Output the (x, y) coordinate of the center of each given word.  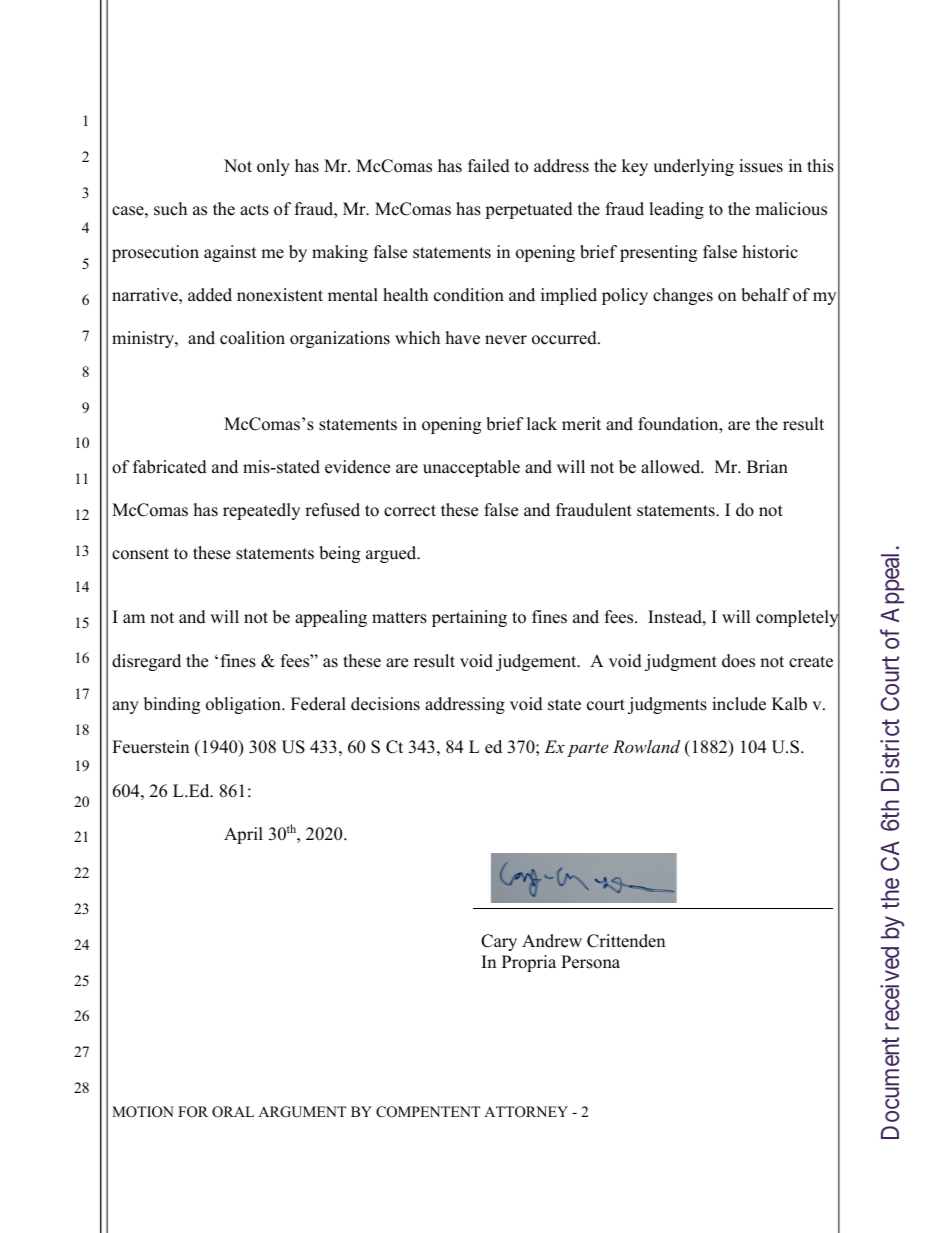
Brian (767, 466)
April (243, 835)
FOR (193, 1112)
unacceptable (471, 468)
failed (489, 166)
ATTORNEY (526, 1112)
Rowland (646, 746)
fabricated (170, 467)
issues (761, 166)
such (170, 209)
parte (587, 749)
